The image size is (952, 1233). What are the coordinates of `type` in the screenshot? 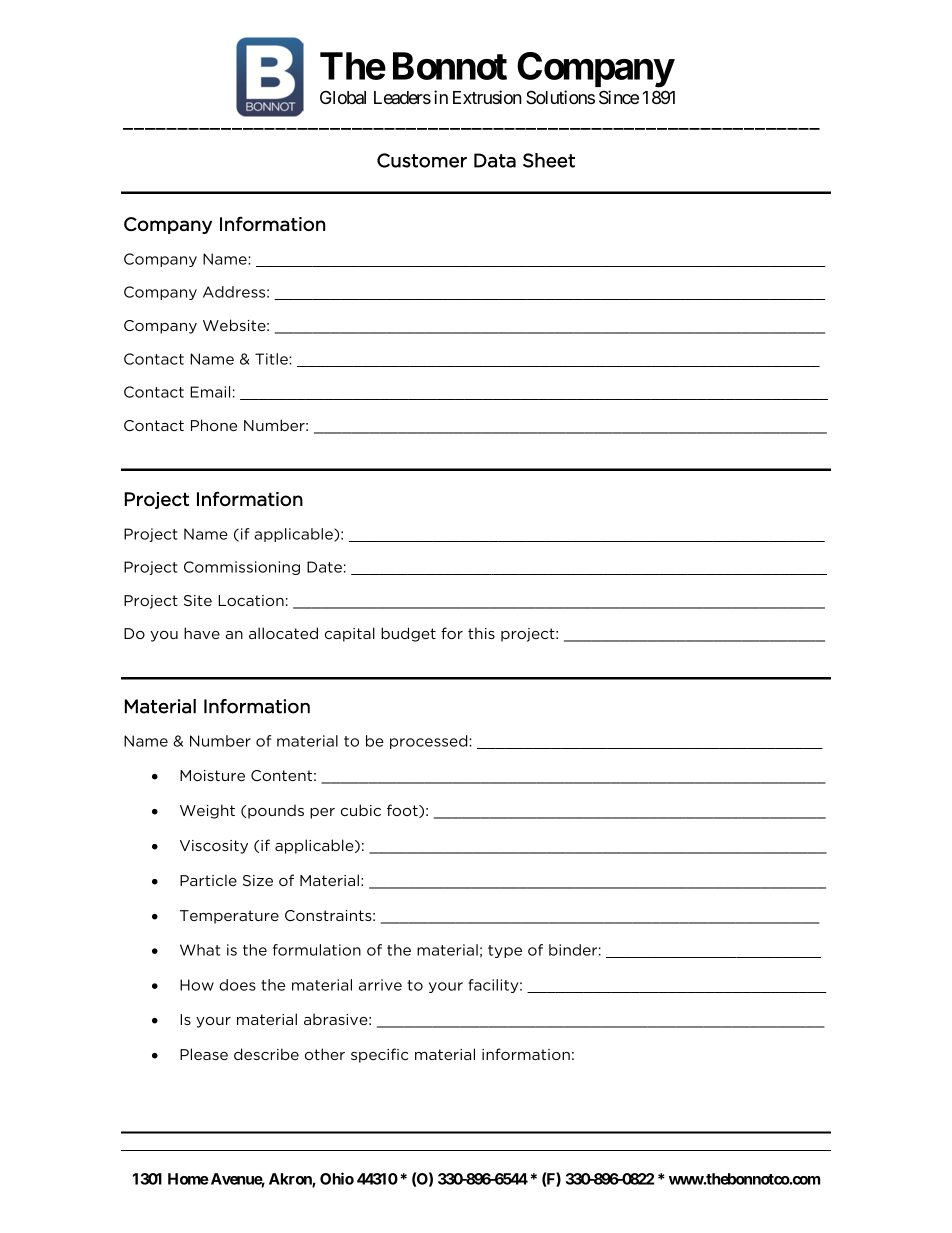 It's located at (505, 951).
